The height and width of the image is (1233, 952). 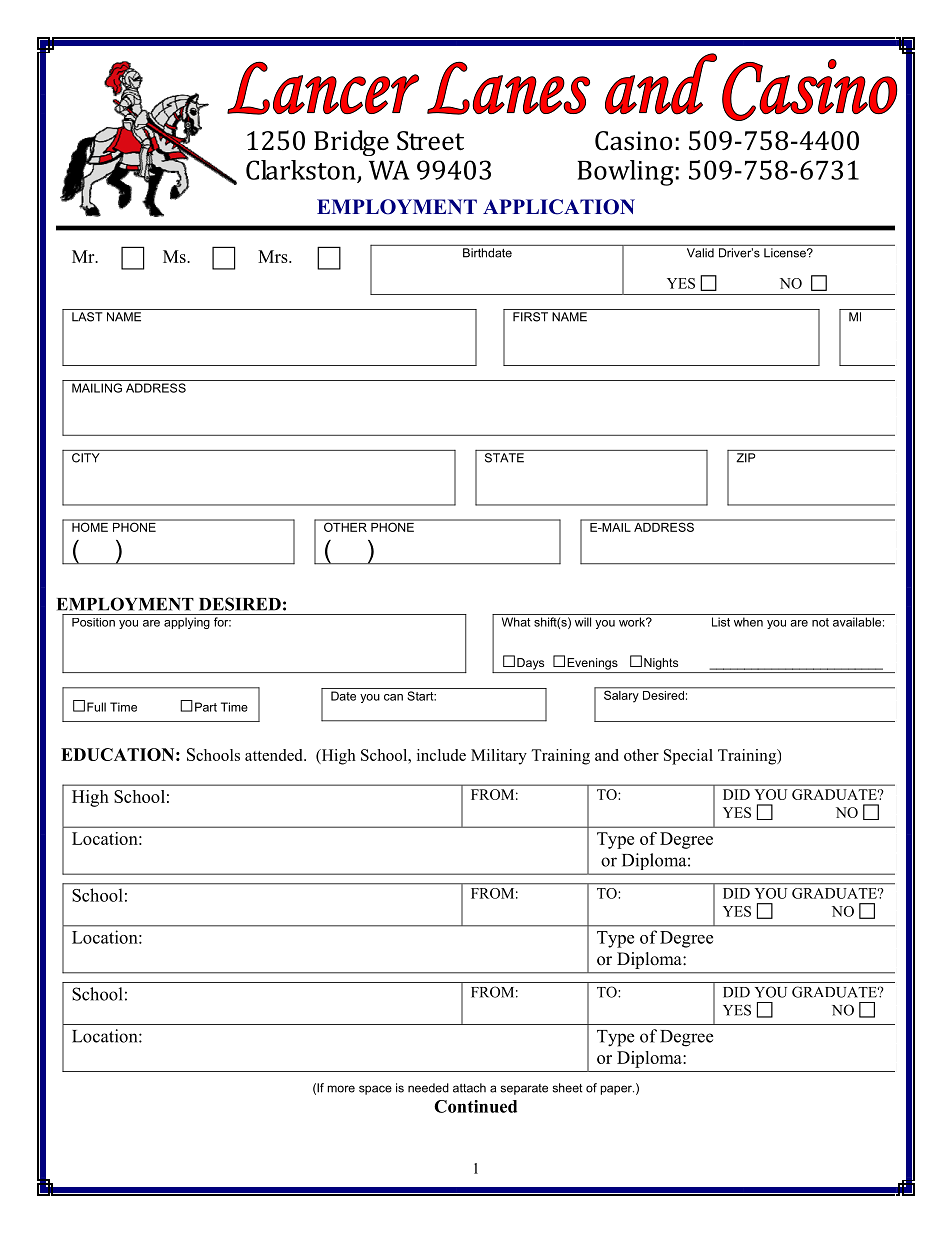 What do you see at coordinates (274, 256) in the image?
I see `Mrs` at bounding box center [274, 256].
